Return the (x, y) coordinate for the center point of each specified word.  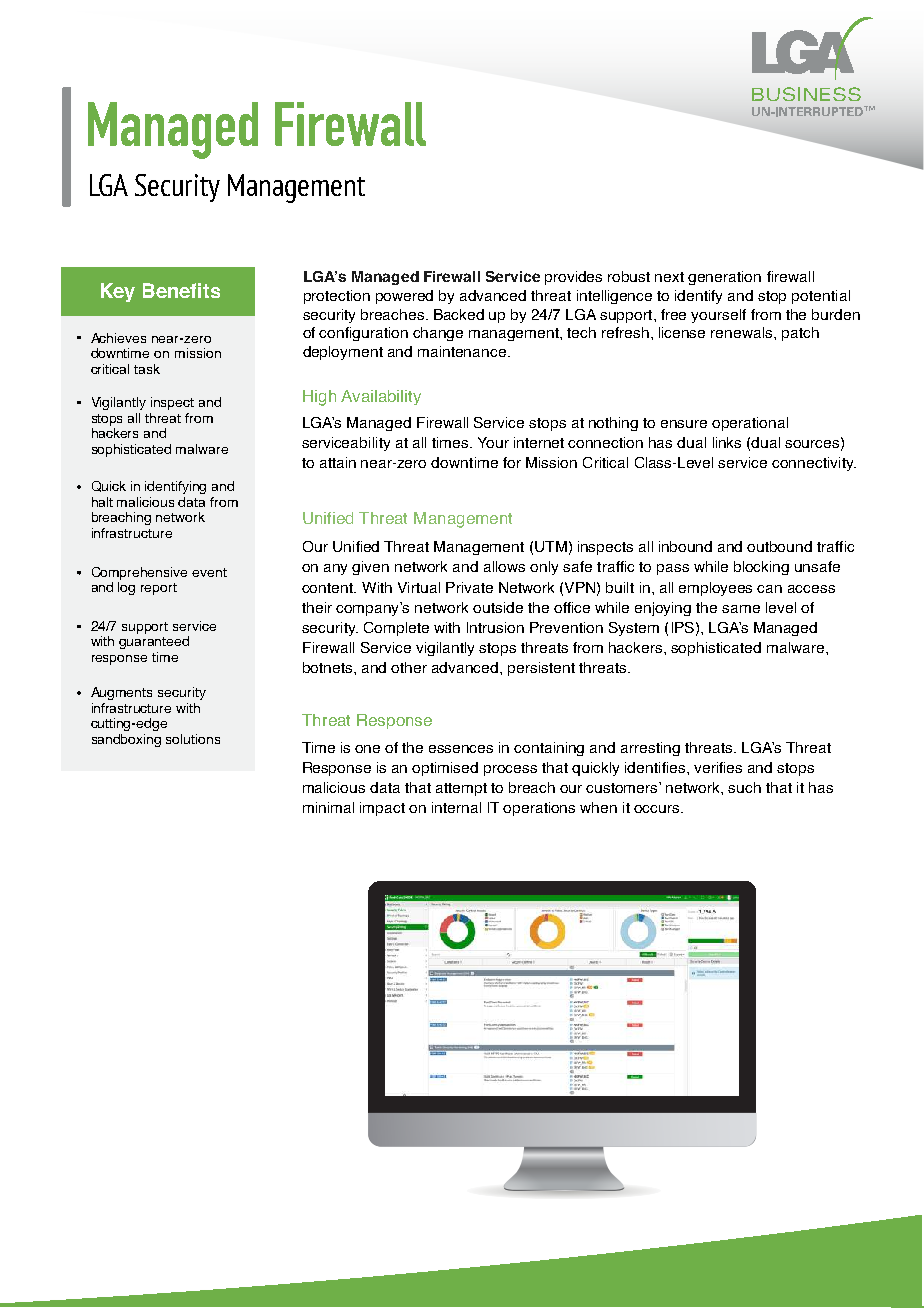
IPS (683, 627)
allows (504, 566)
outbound (779, 546)
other (409, 667)
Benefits (181, 290)
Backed (459, 314)
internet (539, 442)
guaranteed (154, 642)
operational (750, 424)
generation (724, 278)
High (319, 398)
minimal (328, 807)
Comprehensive (139, 573)
